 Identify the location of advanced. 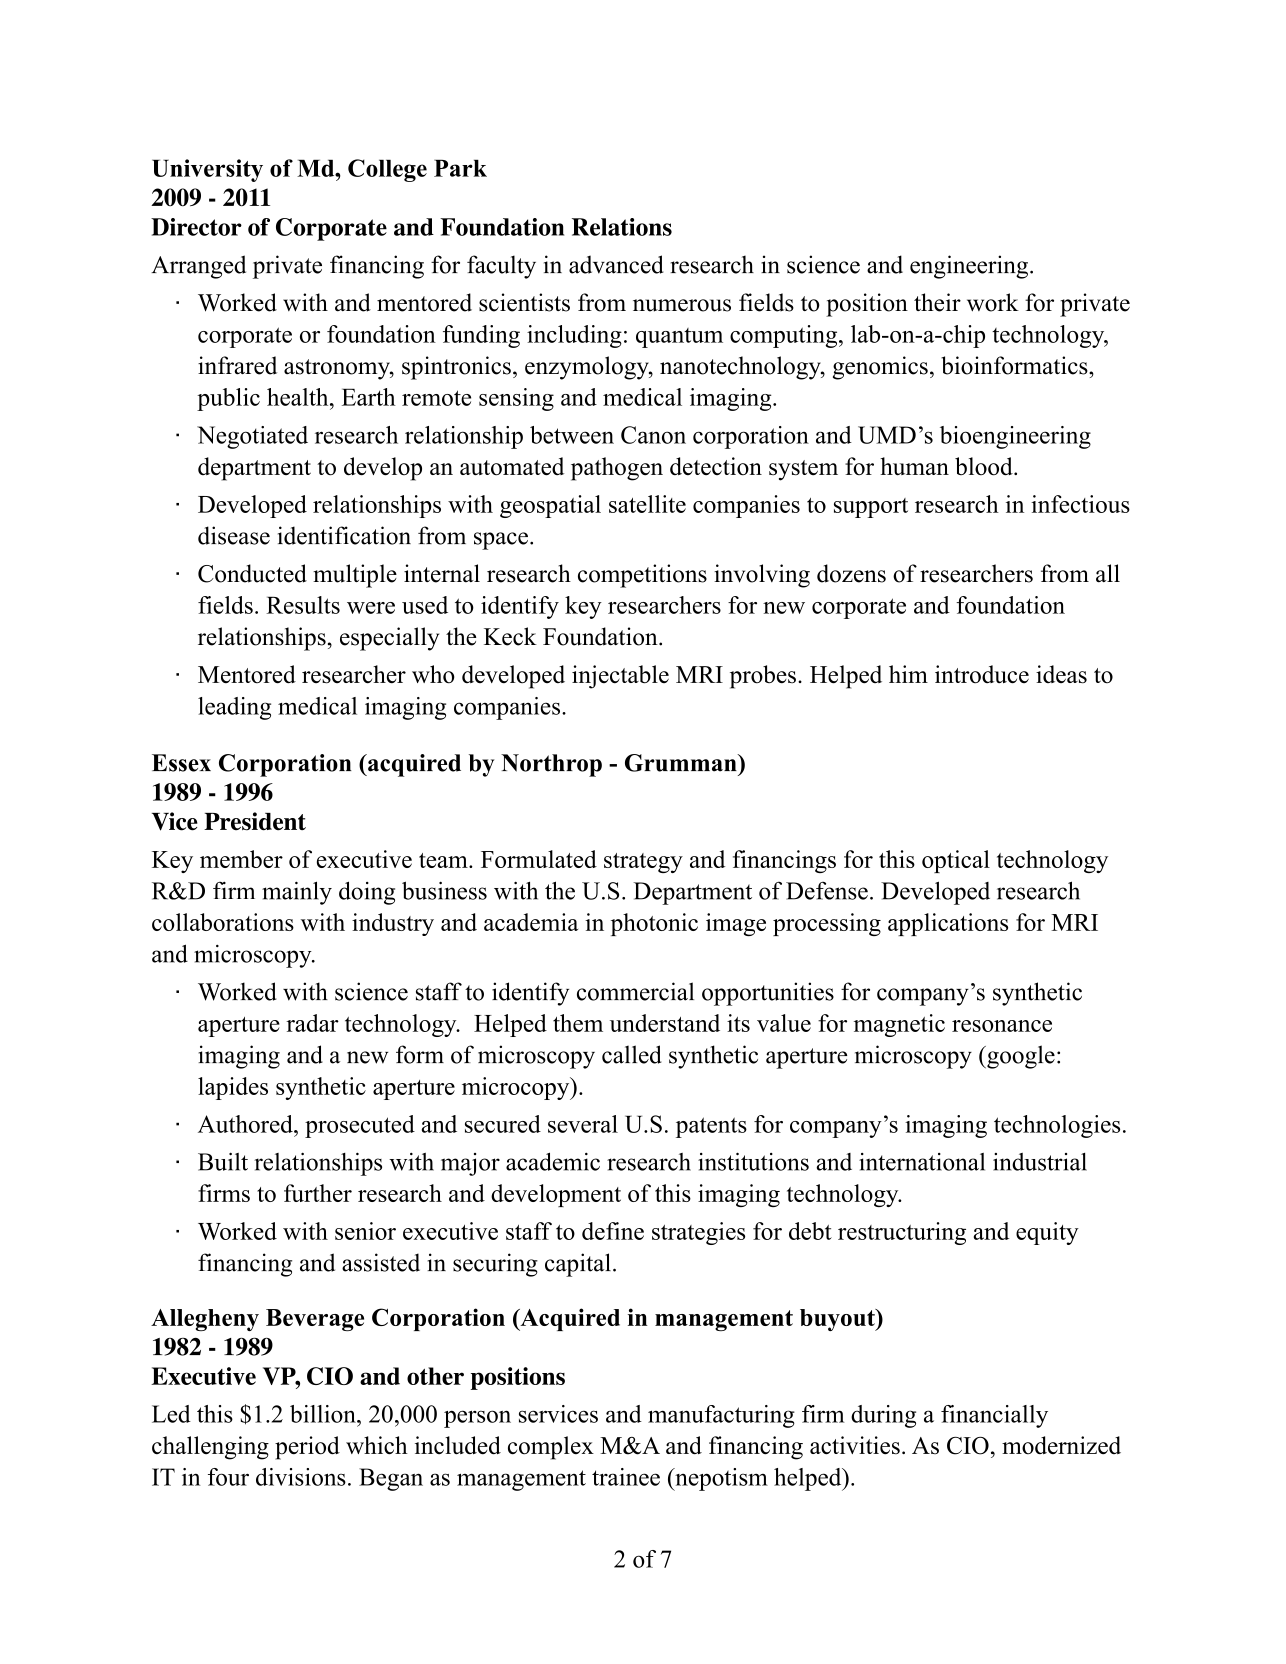
(616, 264).
